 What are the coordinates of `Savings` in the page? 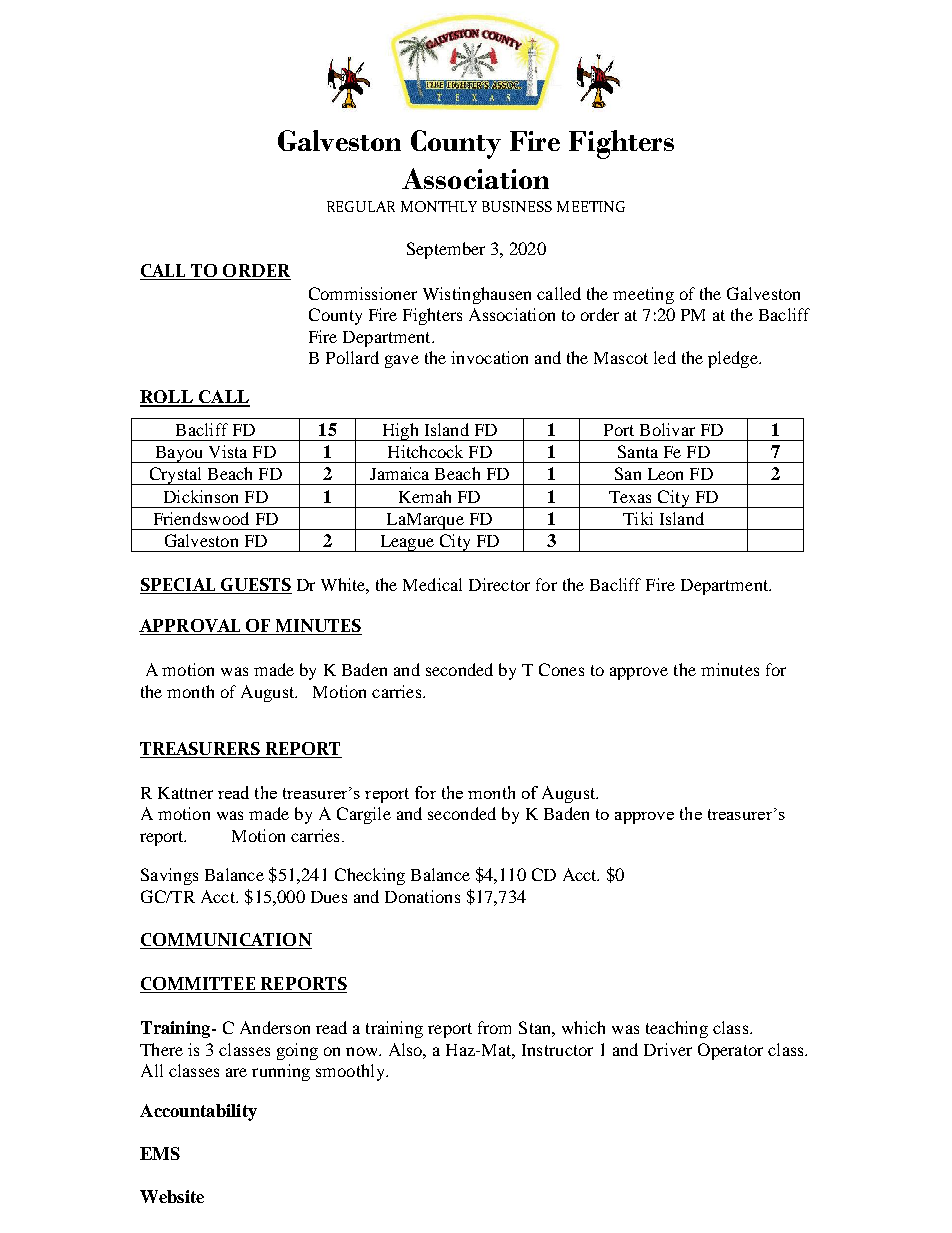 It's located at (169, 876).
